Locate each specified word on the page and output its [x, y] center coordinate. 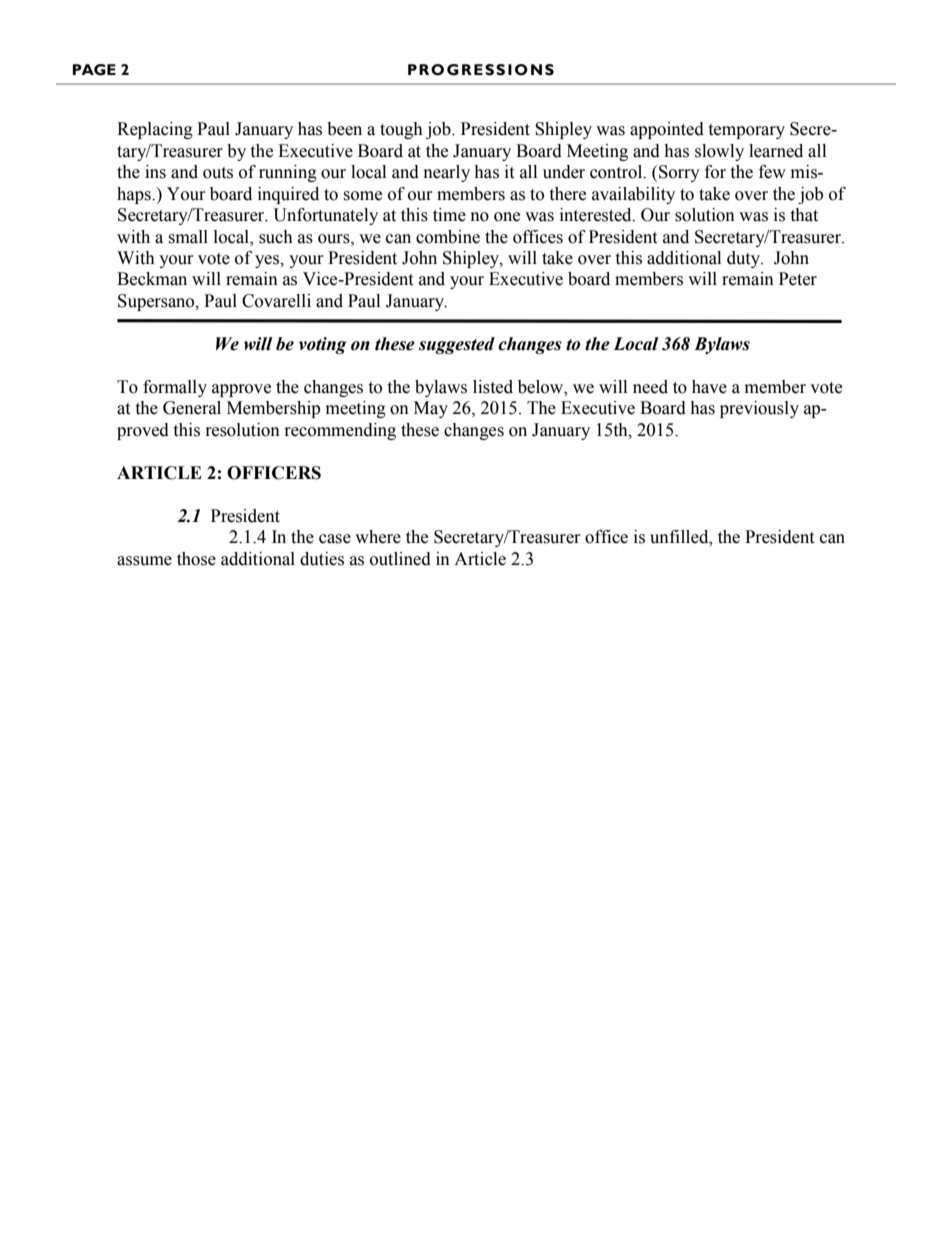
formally [175, 388]
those [196, 559]
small [188, 237]
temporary [746, 131]
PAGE [94, 70]
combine [448, 237]
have [709, 387]
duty [745, 259]
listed [493, 387]
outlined [400, 559]
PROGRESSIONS [481, 70]
